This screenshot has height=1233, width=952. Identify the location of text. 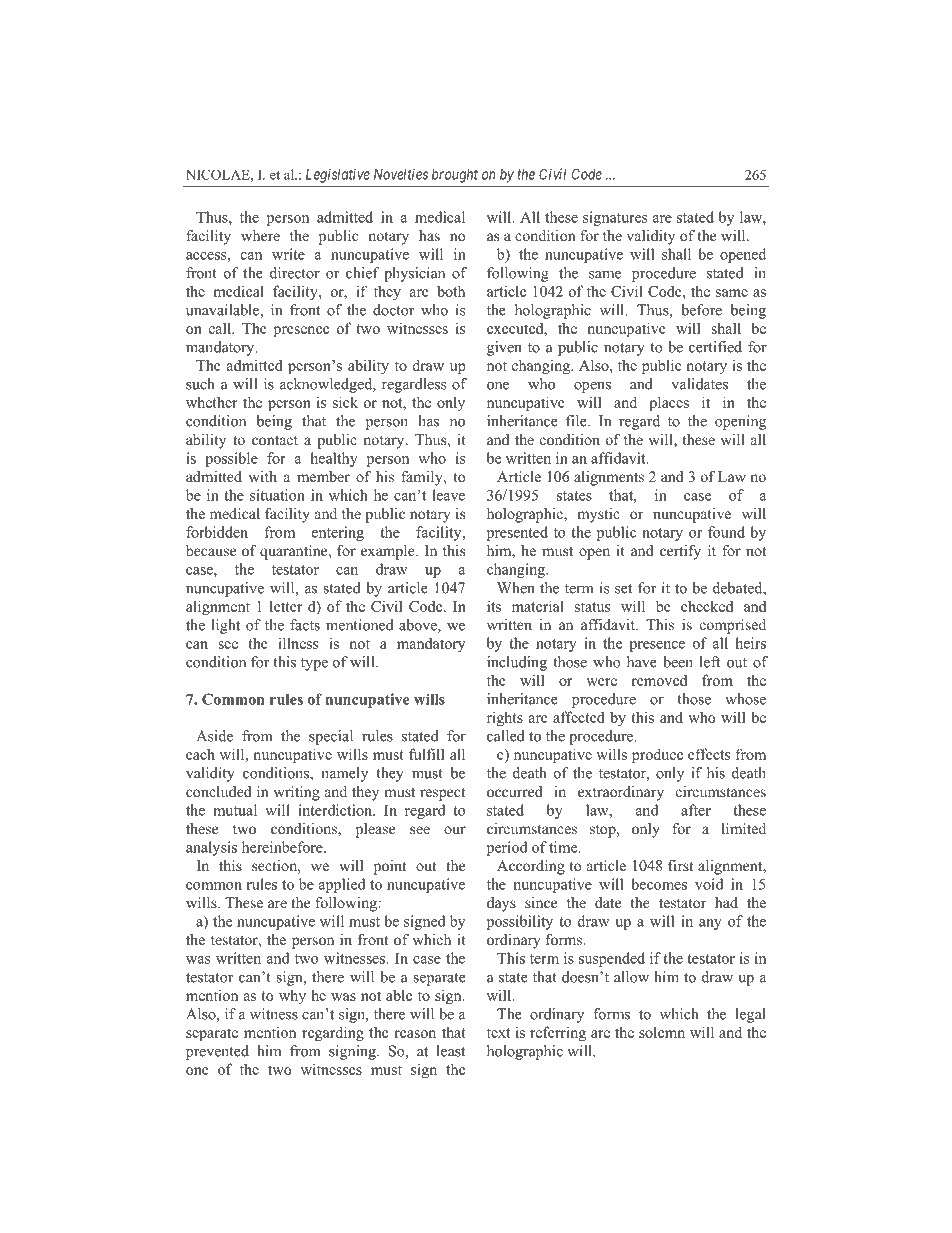
(499, 1033).
